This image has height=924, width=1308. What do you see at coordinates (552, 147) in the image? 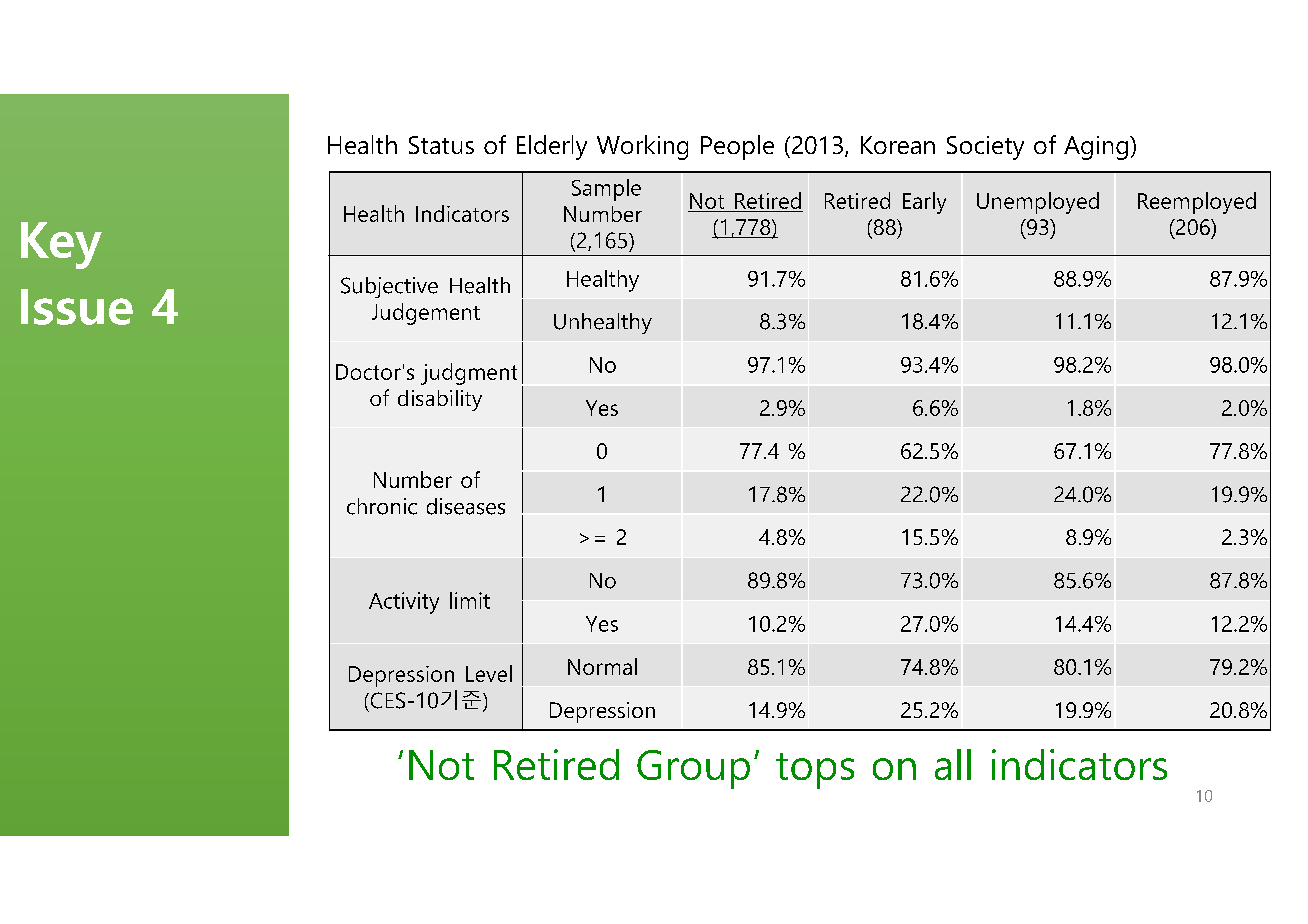
I see `Elderly` at bounding box center [552, 147].
